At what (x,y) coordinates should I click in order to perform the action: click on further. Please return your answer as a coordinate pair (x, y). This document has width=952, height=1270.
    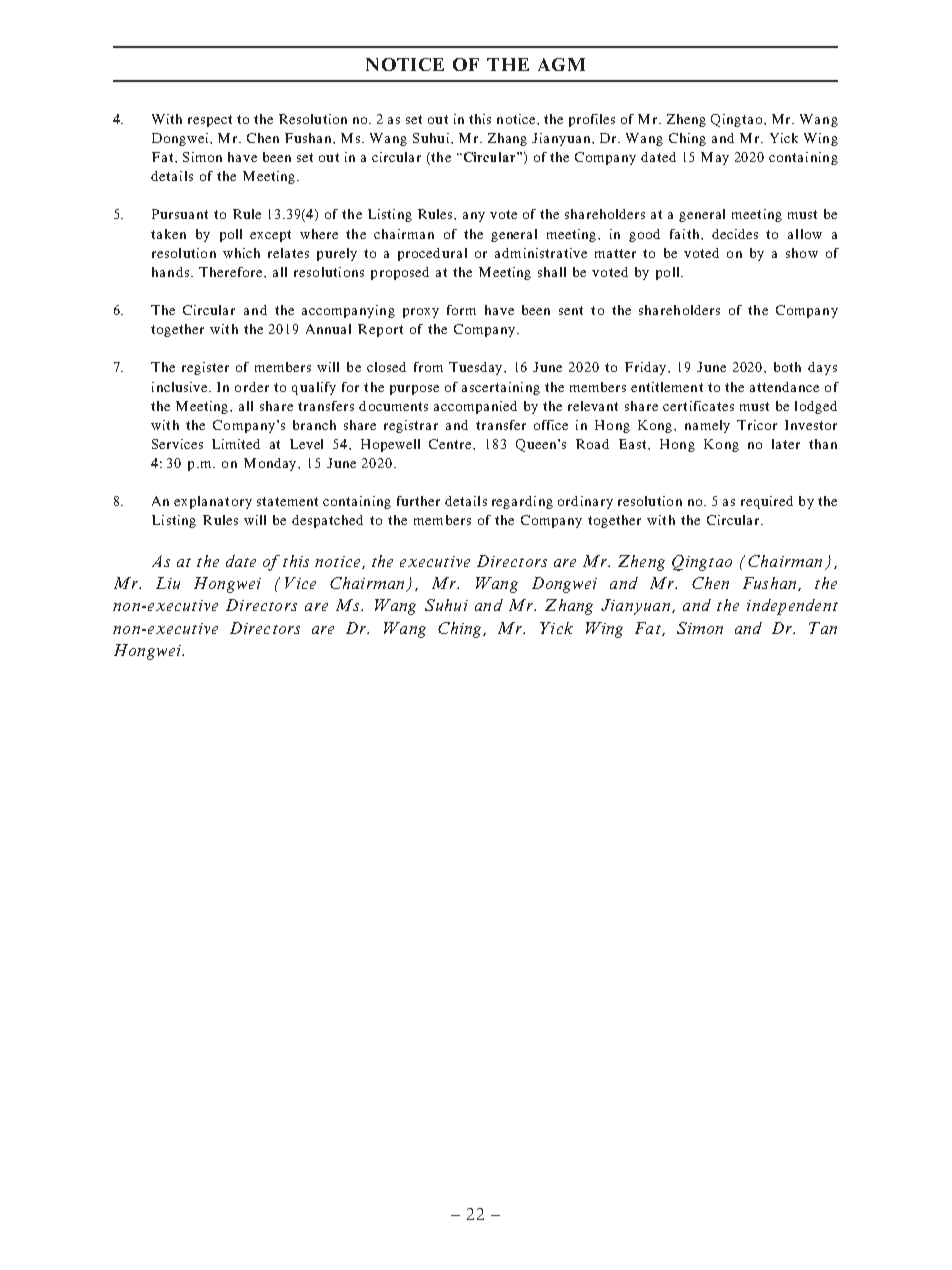
    Looking at the image, I should click on (418, 501).
